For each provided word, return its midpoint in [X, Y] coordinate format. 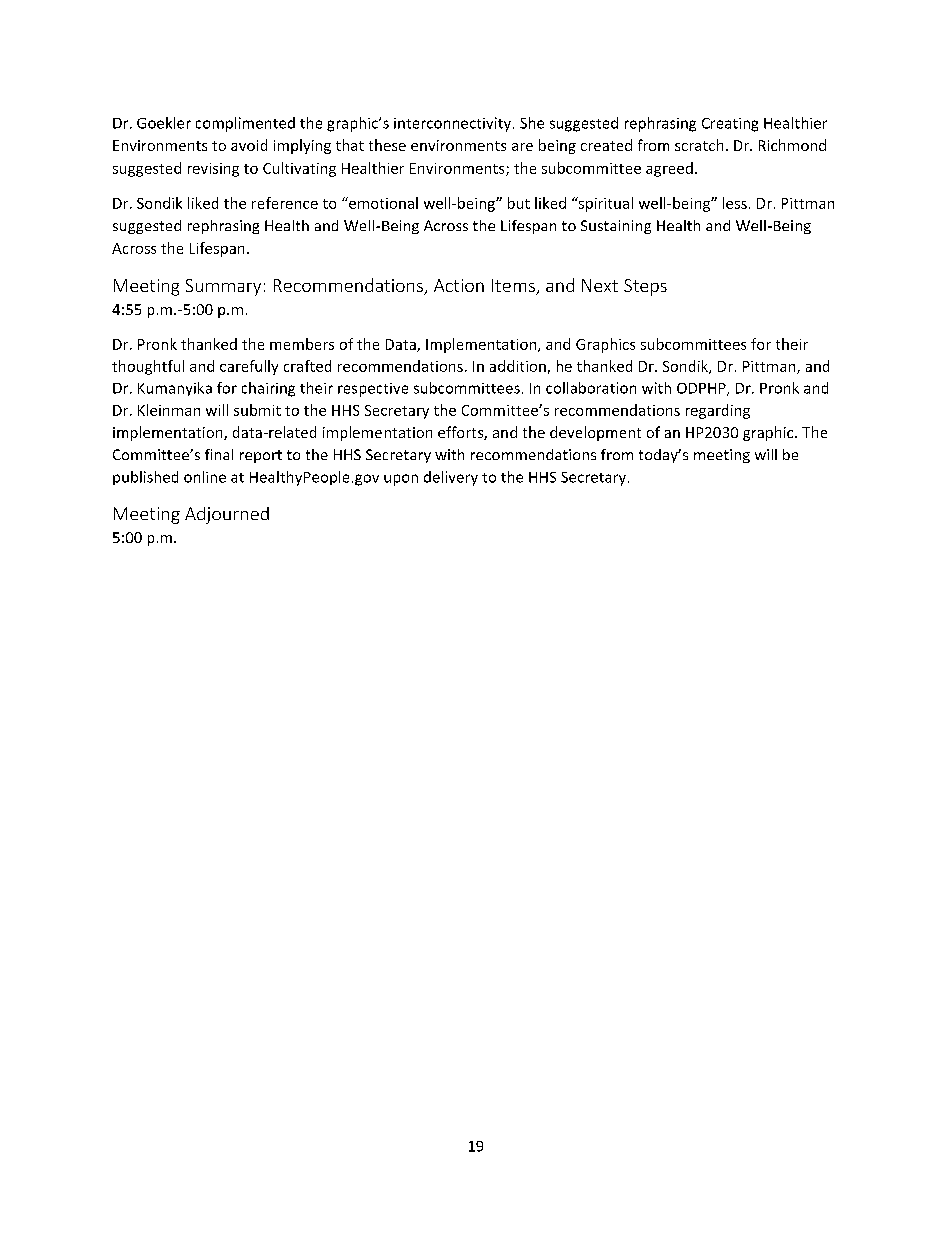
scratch [699, 145]
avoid [249, 145]
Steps [645, 287]
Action [459, 285]
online [205, 477]
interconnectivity [452, 124]
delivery [451, 478]
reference [285, 203]
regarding [718, 411]
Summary [223, 287]
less [735, 203]
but [519, 203]
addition [518, 366]
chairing [268, 389]
